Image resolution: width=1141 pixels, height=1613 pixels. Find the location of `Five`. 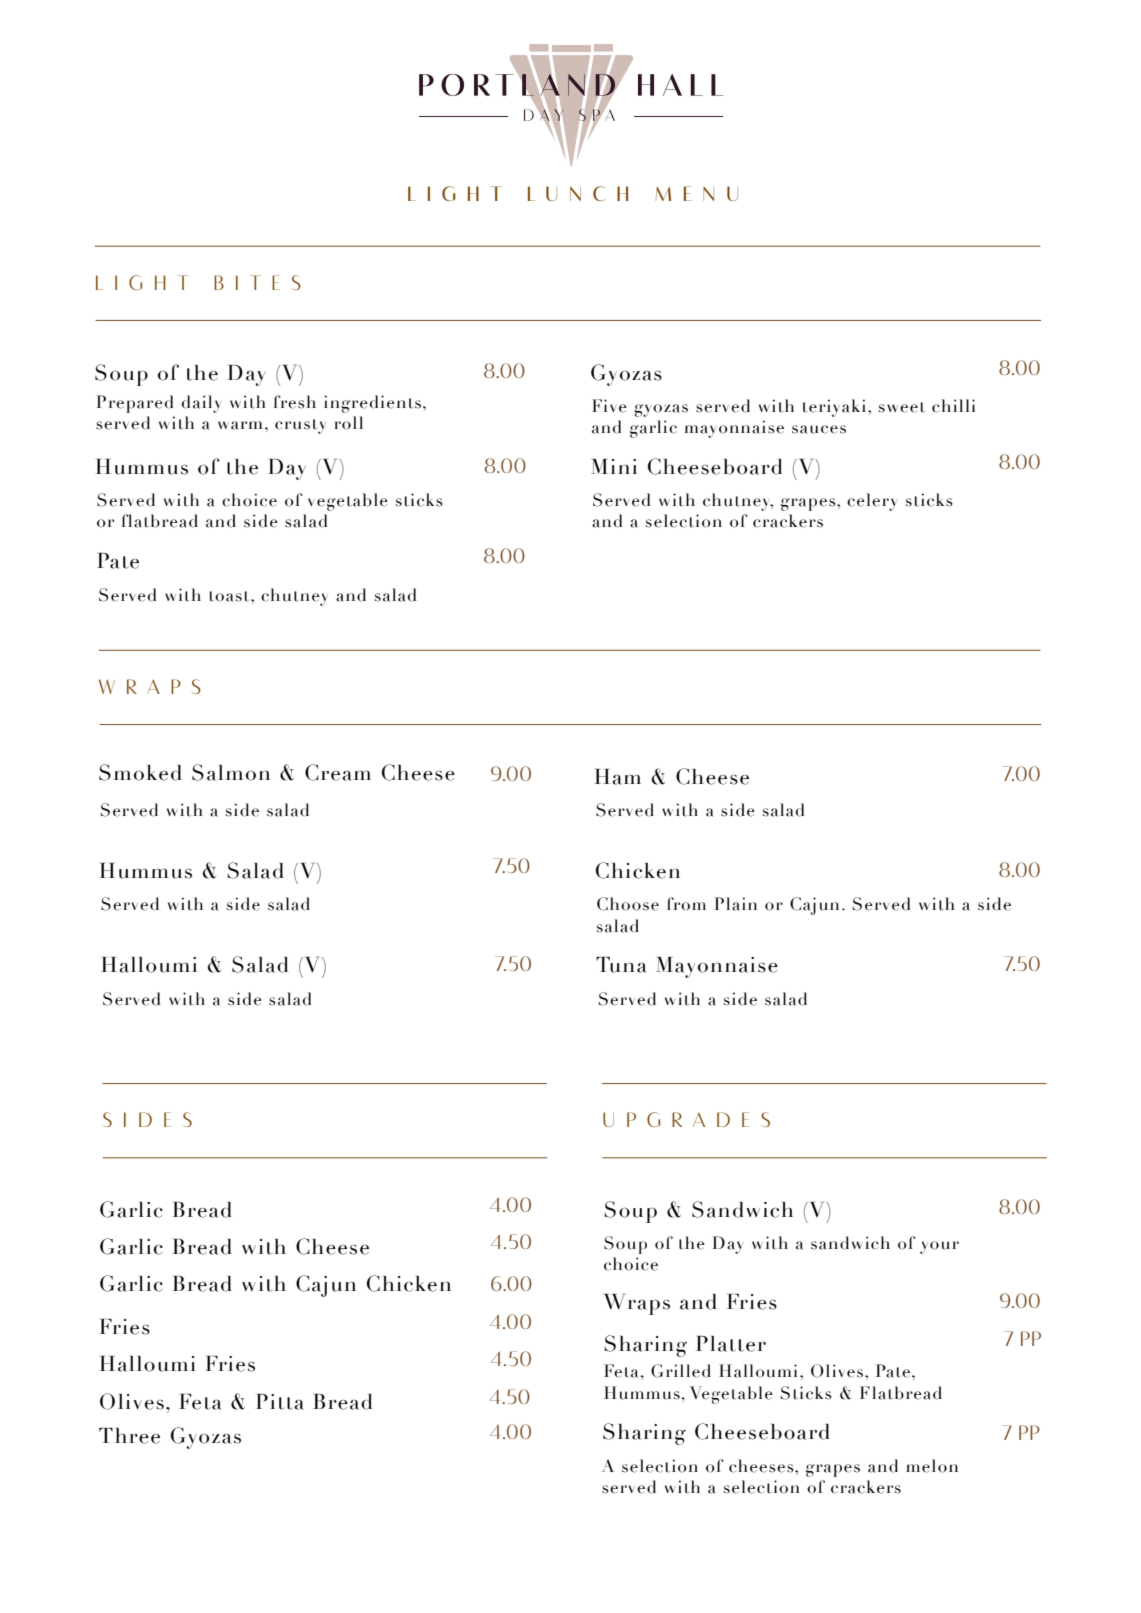

Five is located at coordinates (609, 406).
